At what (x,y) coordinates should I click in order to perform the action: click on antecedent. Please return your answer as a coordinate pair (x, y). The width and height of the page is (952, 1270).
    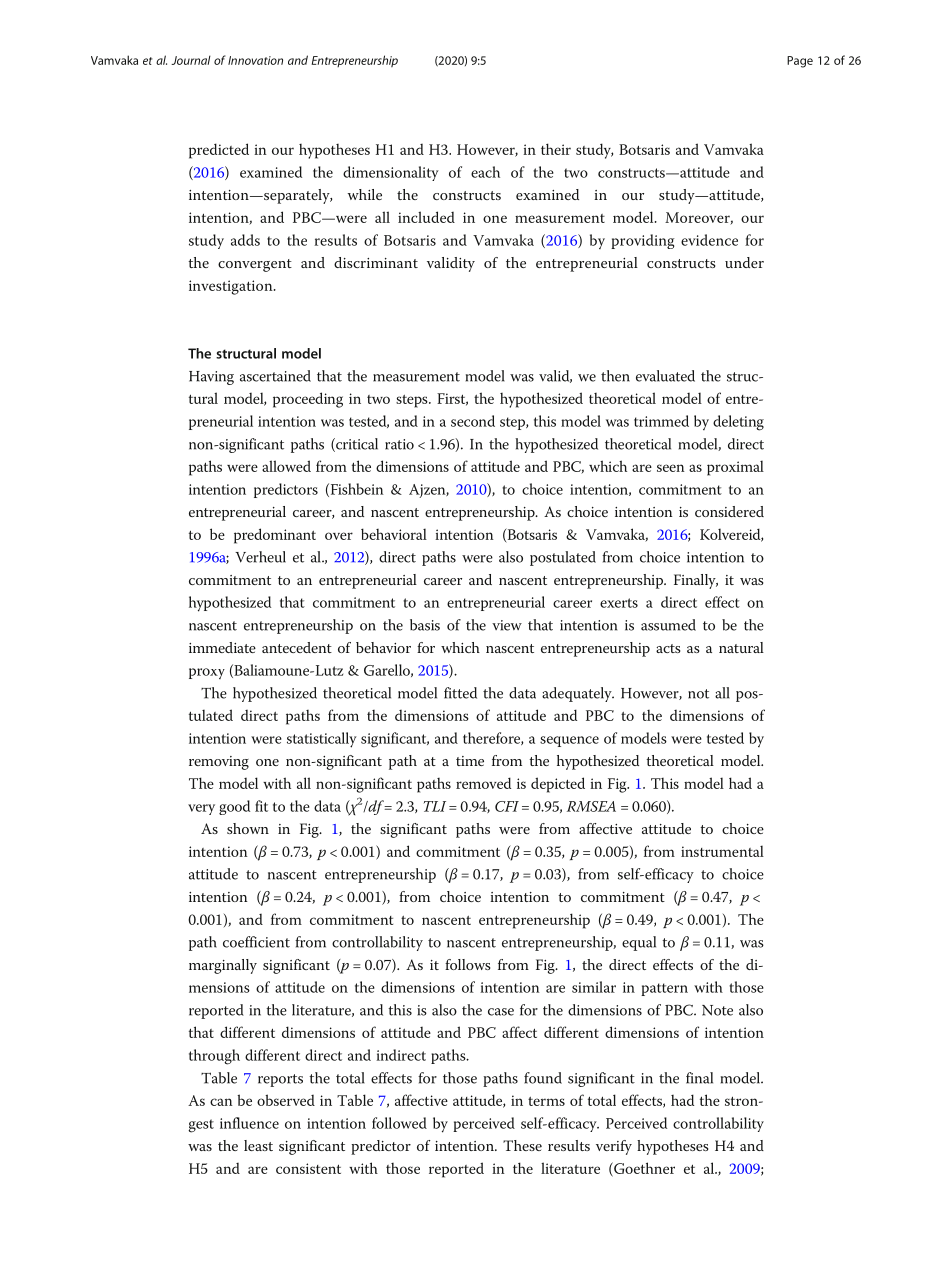
    Looking at the image, I should click on (297, 647).
